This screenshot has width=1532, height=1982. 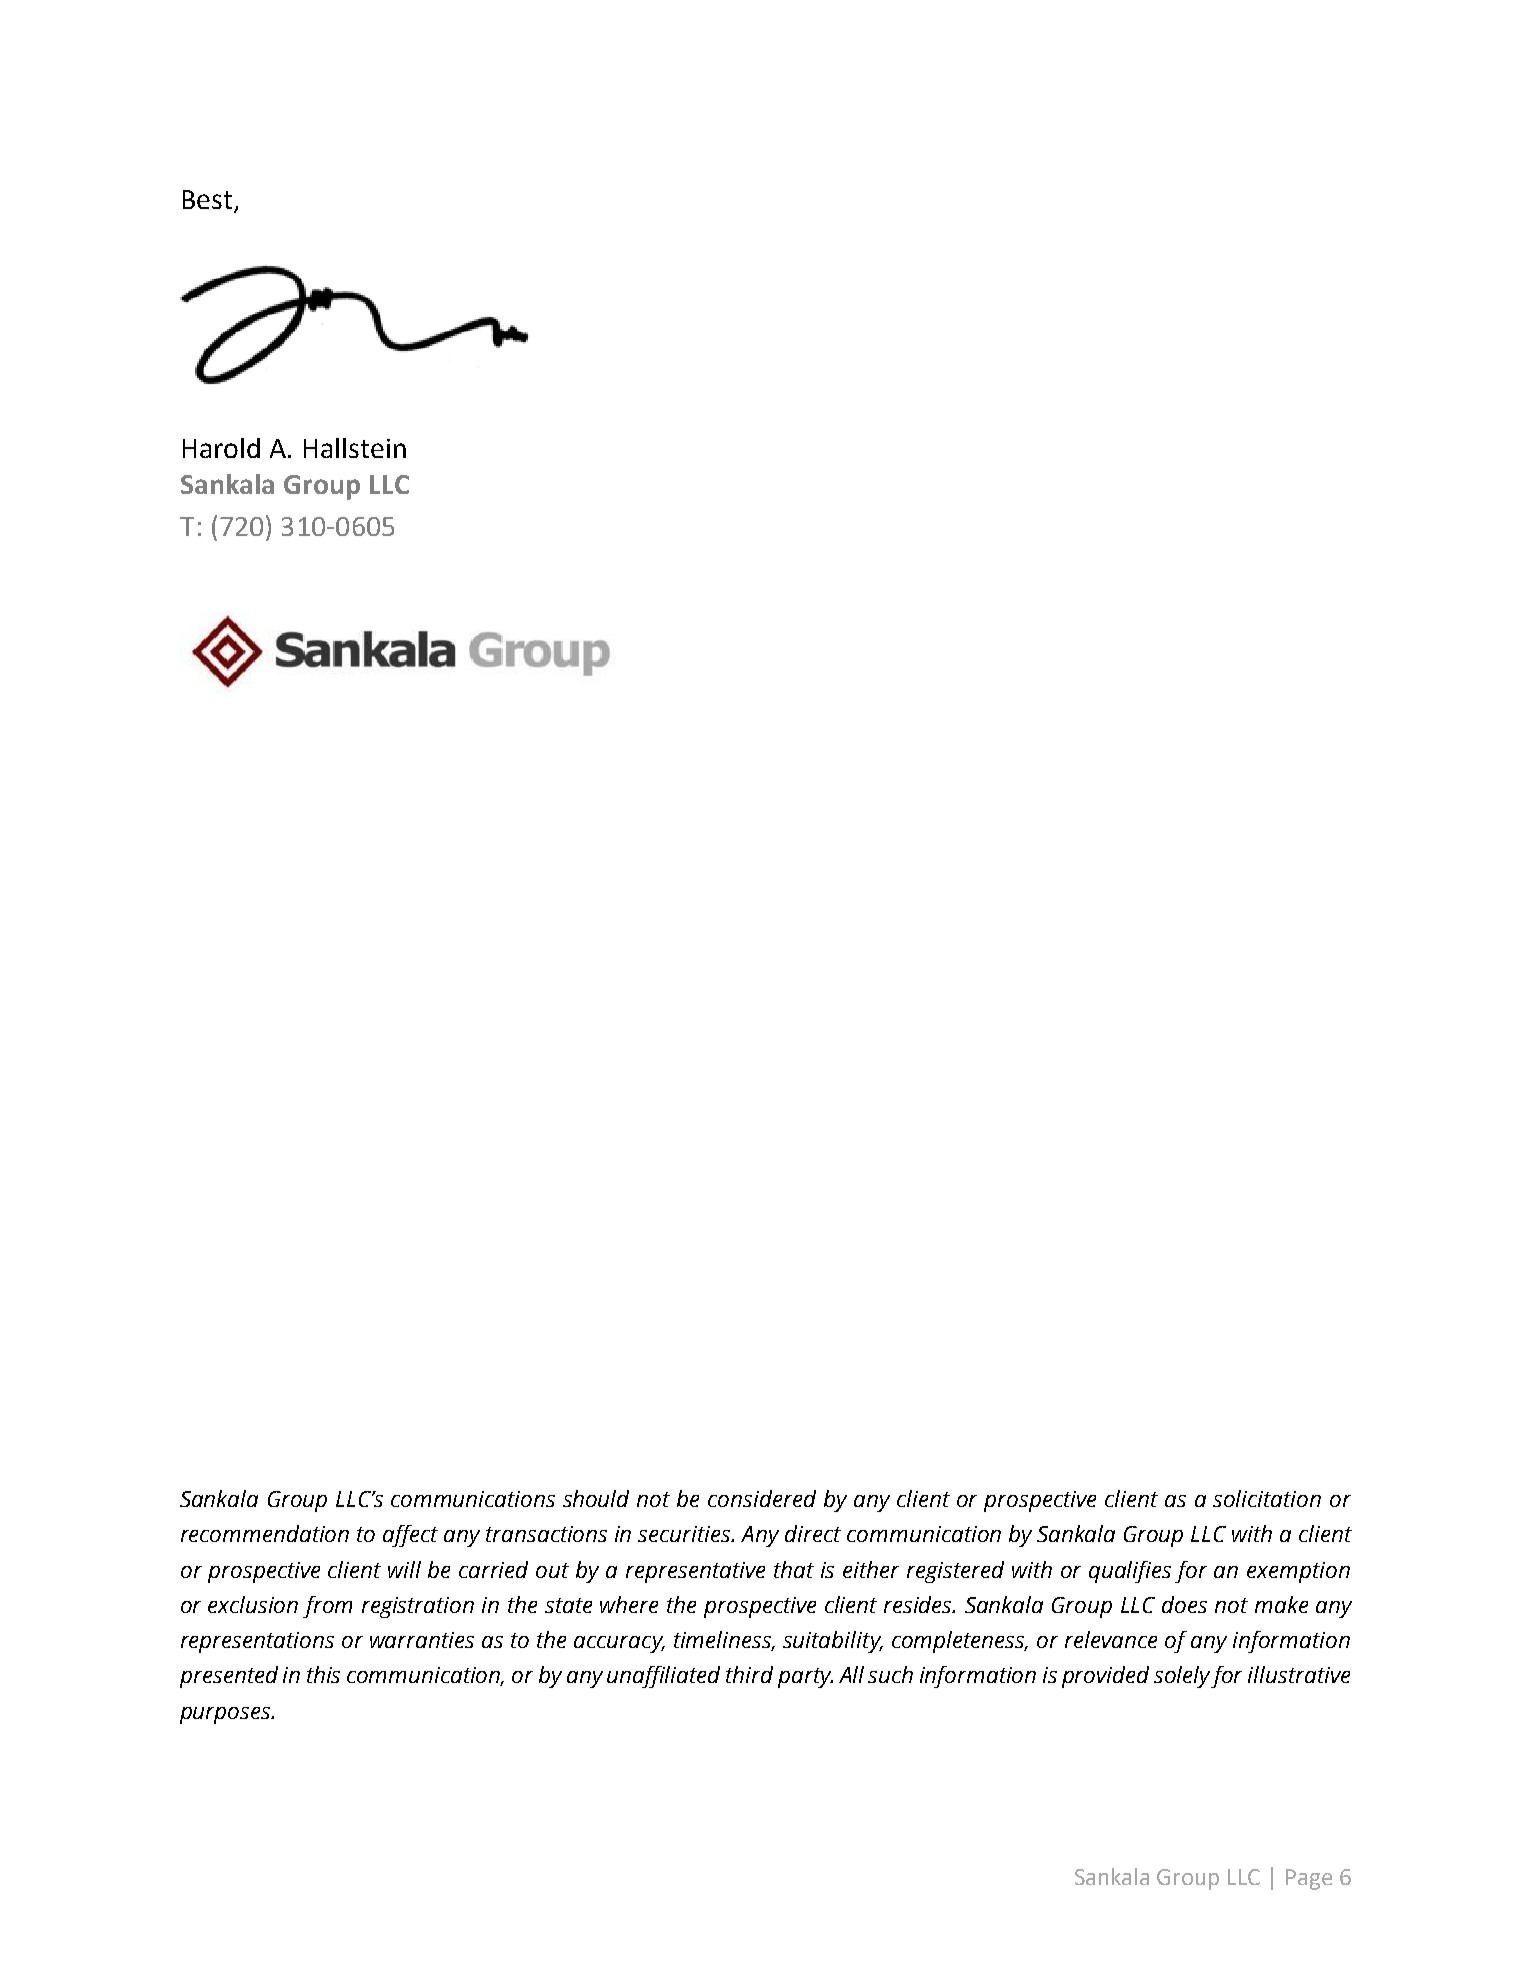 I want to click on qualifies, so click(x=1130, y=1572).
